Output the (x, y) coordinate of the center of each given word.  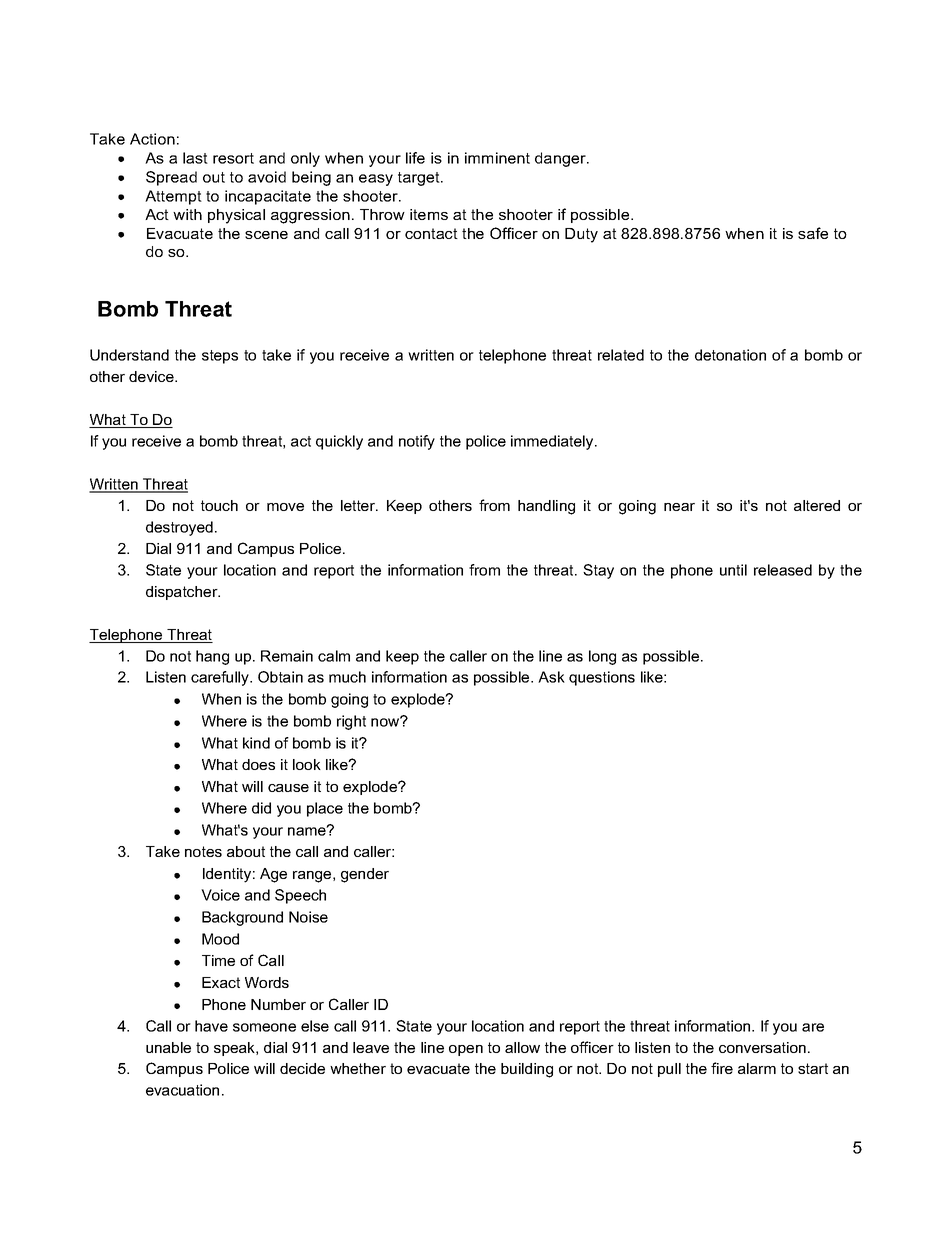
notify (417, 442)
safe (813, 233)
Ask (551, 677)
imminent (497, 158)
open (466, 1050)
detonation (730, 355)
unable (168, 1047)
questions (602, 678)
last (195, 158)
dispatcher (183, 593)
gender (365, 875)
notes (203, 851)
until (733, 570)
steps (220, 357)
